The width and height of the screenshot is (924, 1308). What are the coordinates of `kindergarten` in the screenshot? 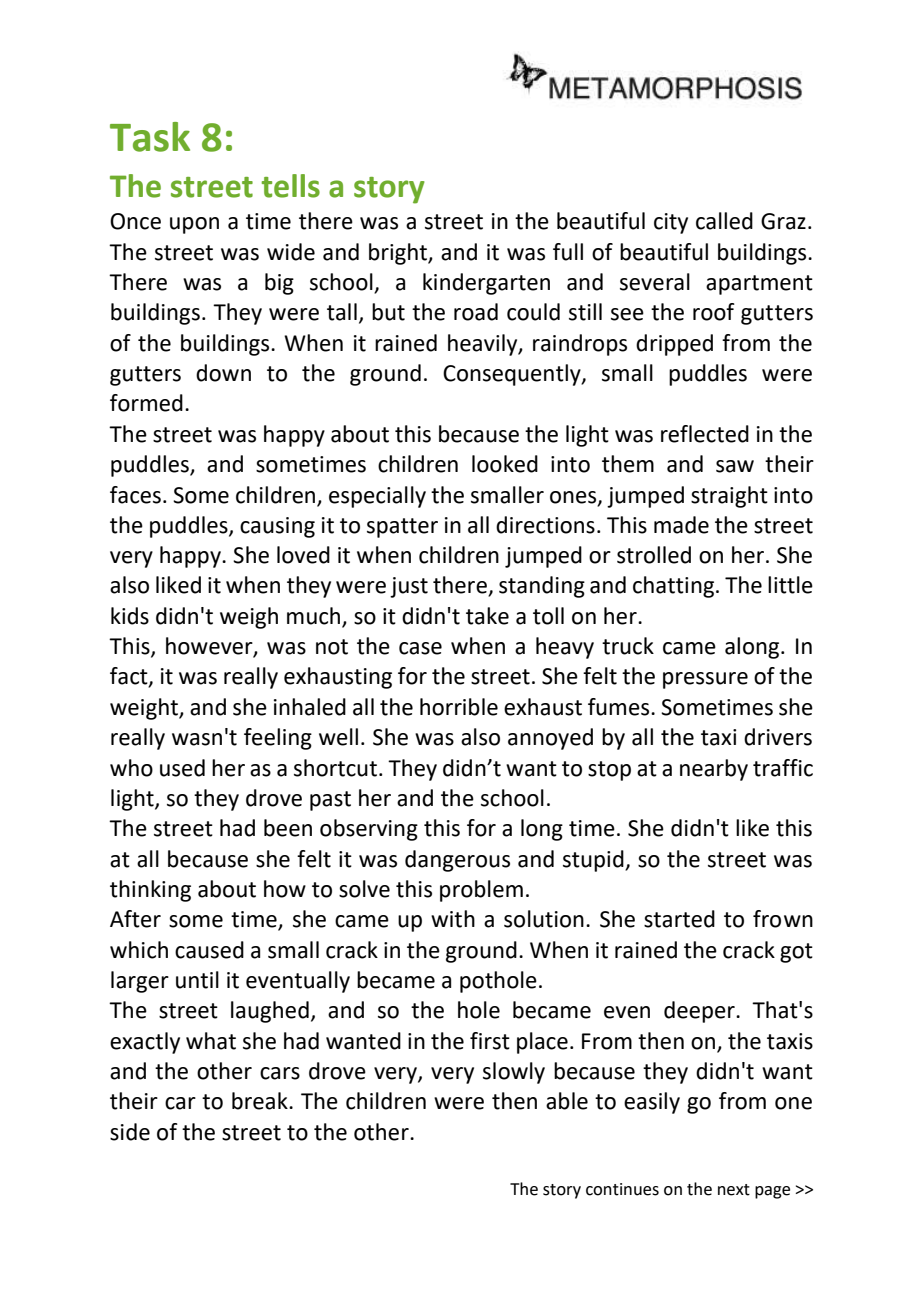 It's located at (486, 284).
